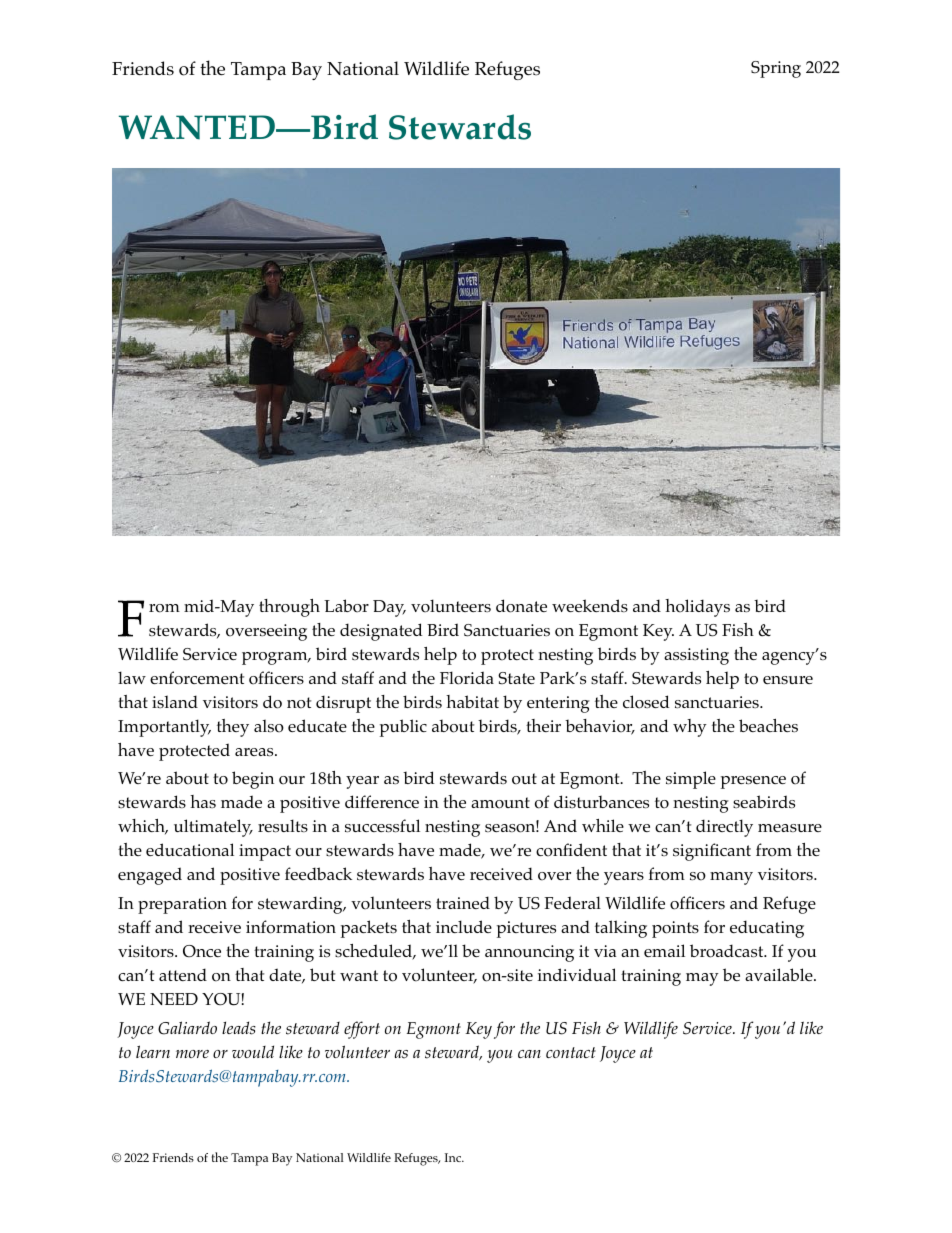  What do you see at coordinates (776, 69) in the screenshot?
I see `Spring` at bounding box center [776, 69].
